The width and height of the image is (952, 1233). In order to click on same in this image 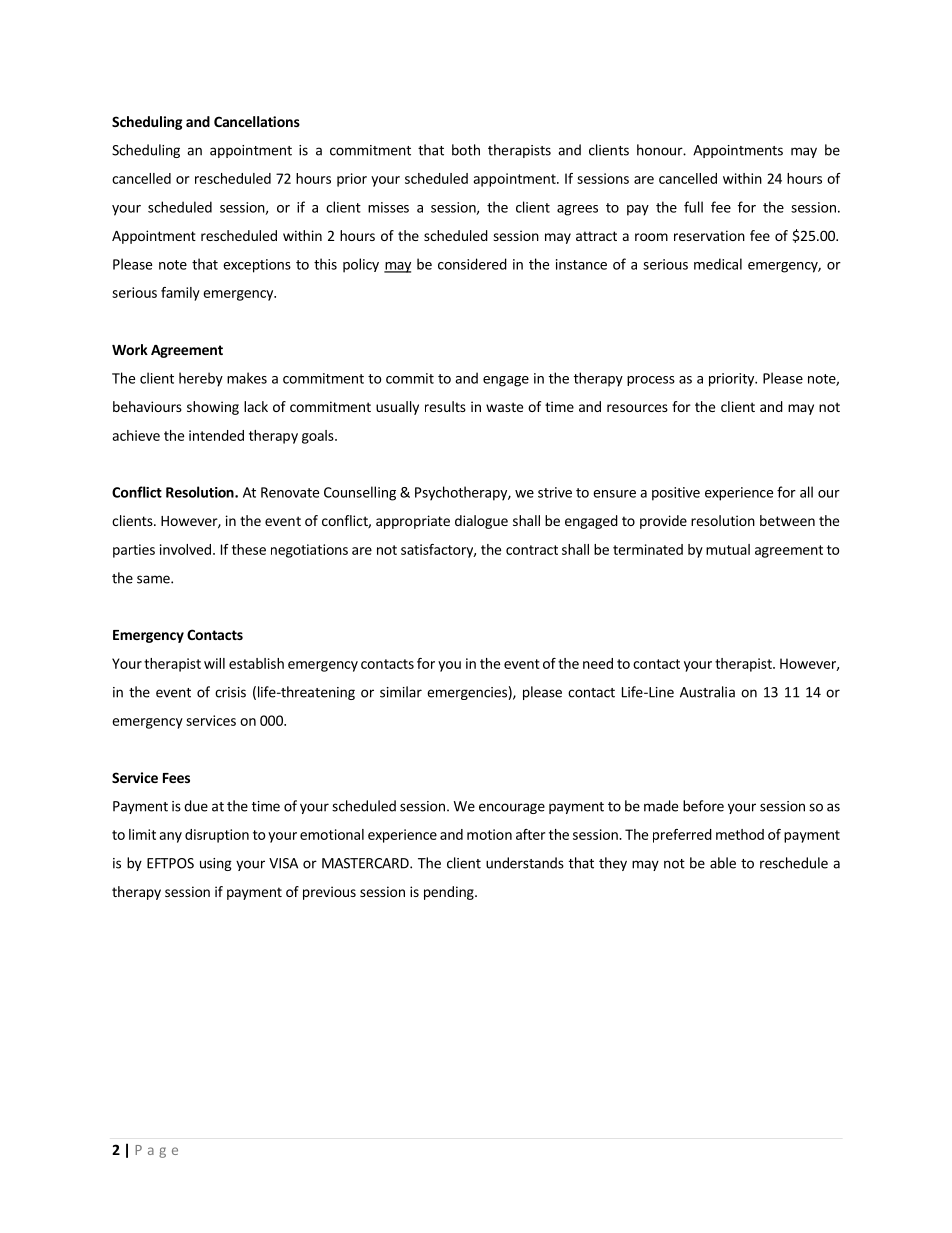, I will do `click(154, 579)`.
